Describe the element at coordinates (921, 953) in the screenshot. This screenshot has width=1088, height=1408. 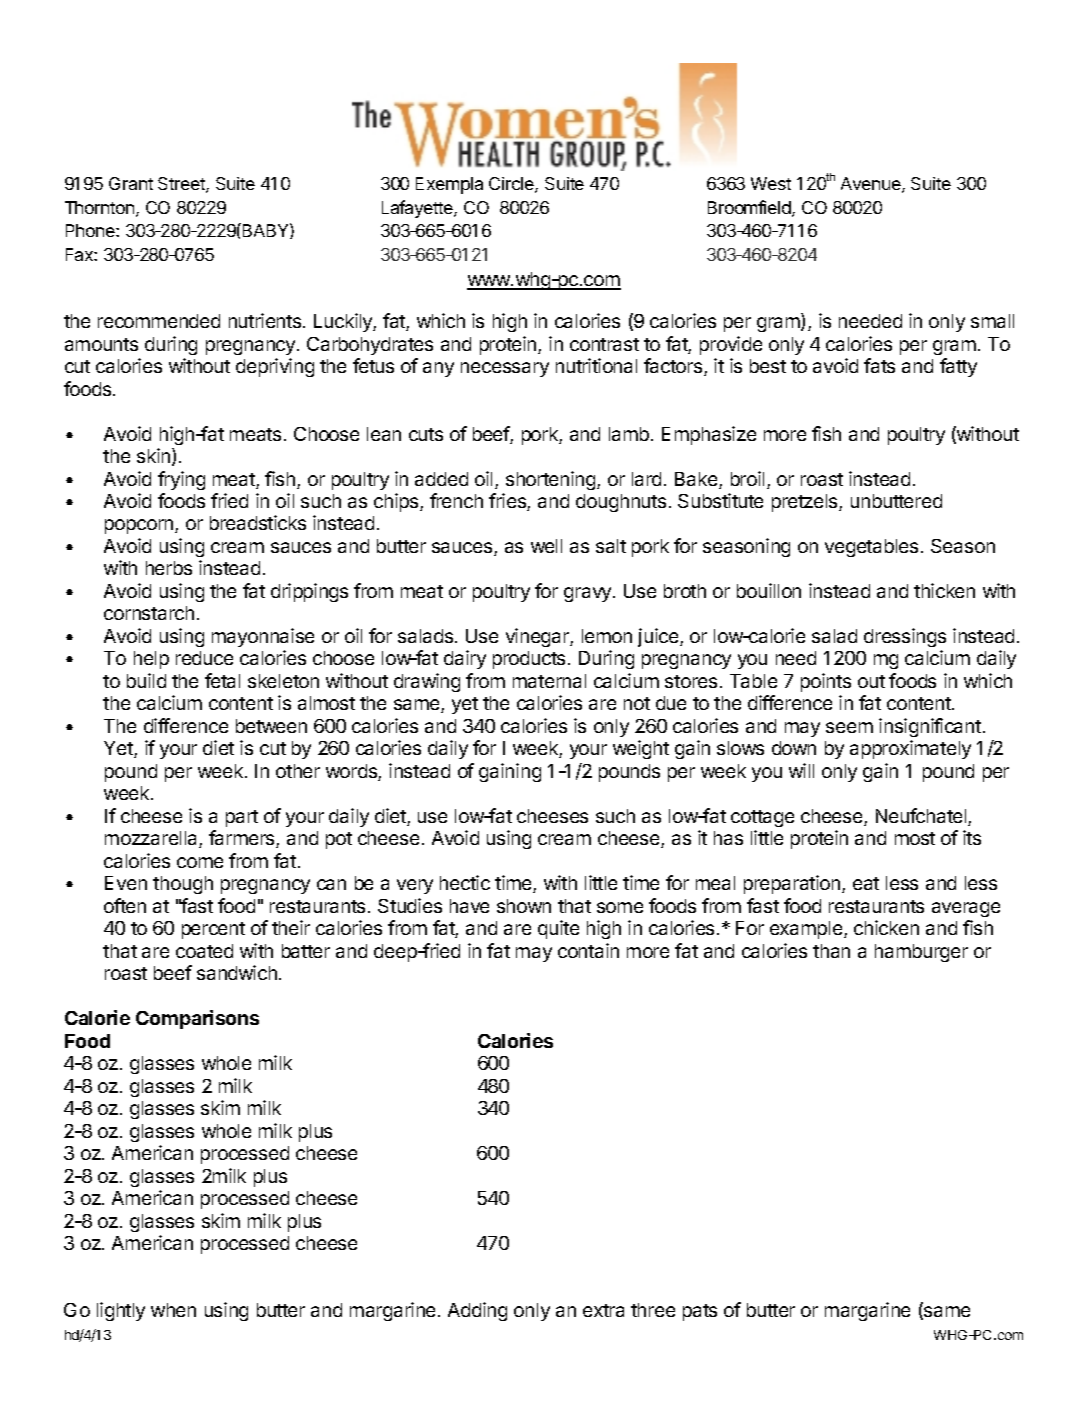
I see `hamburger` at that location.
